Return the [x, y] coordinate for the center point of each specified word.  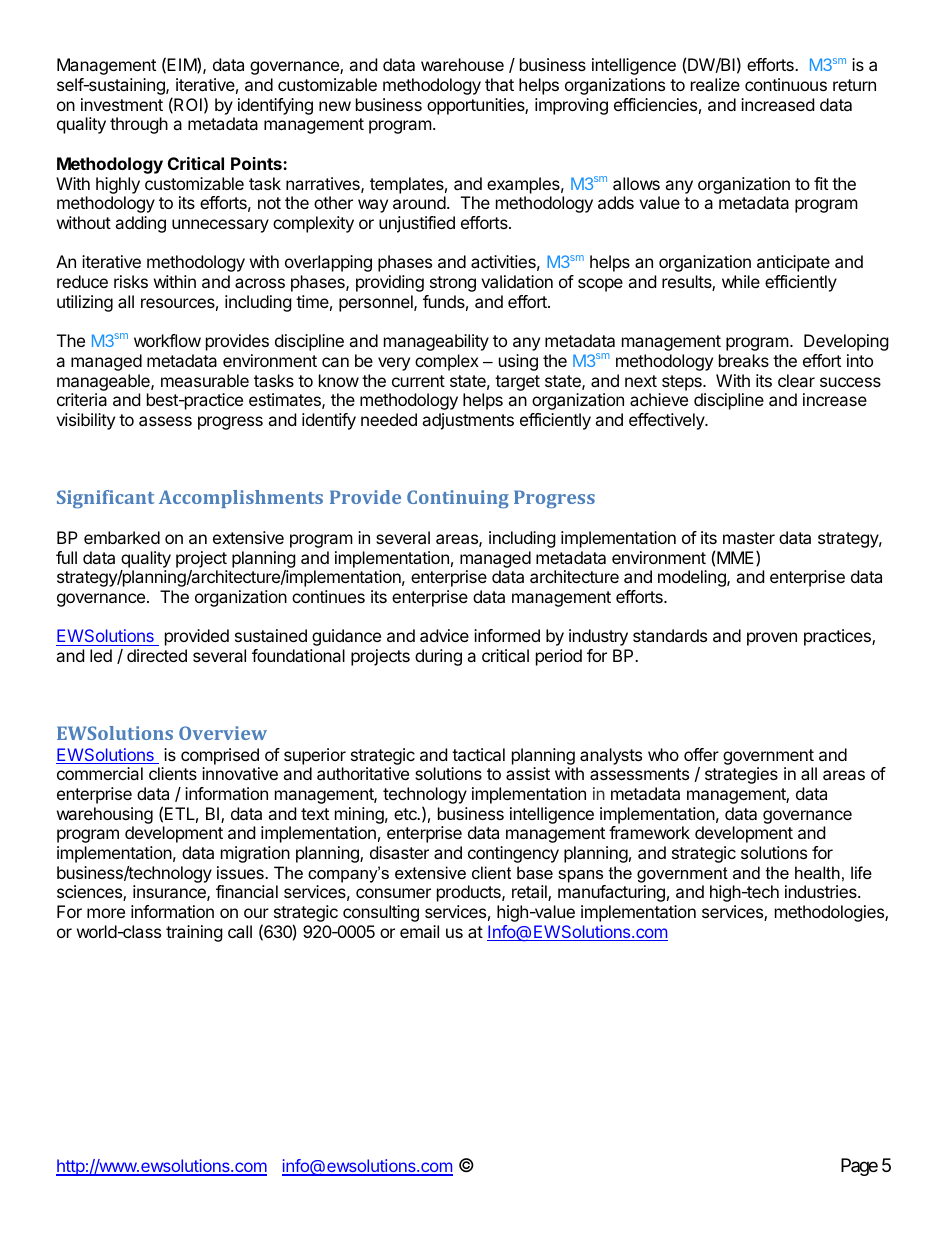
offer [701, 754]
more [106, 913]
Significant [105, 499]
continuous [786, 84]
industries [822, 891]
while [741, 281]
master [749, 538]
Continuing [458, 499]
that [499, 84]
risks [131, 281]
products [470, 893]
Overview [223, 733]
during [438, 657]
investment [122, 104]
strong [453, 284]
